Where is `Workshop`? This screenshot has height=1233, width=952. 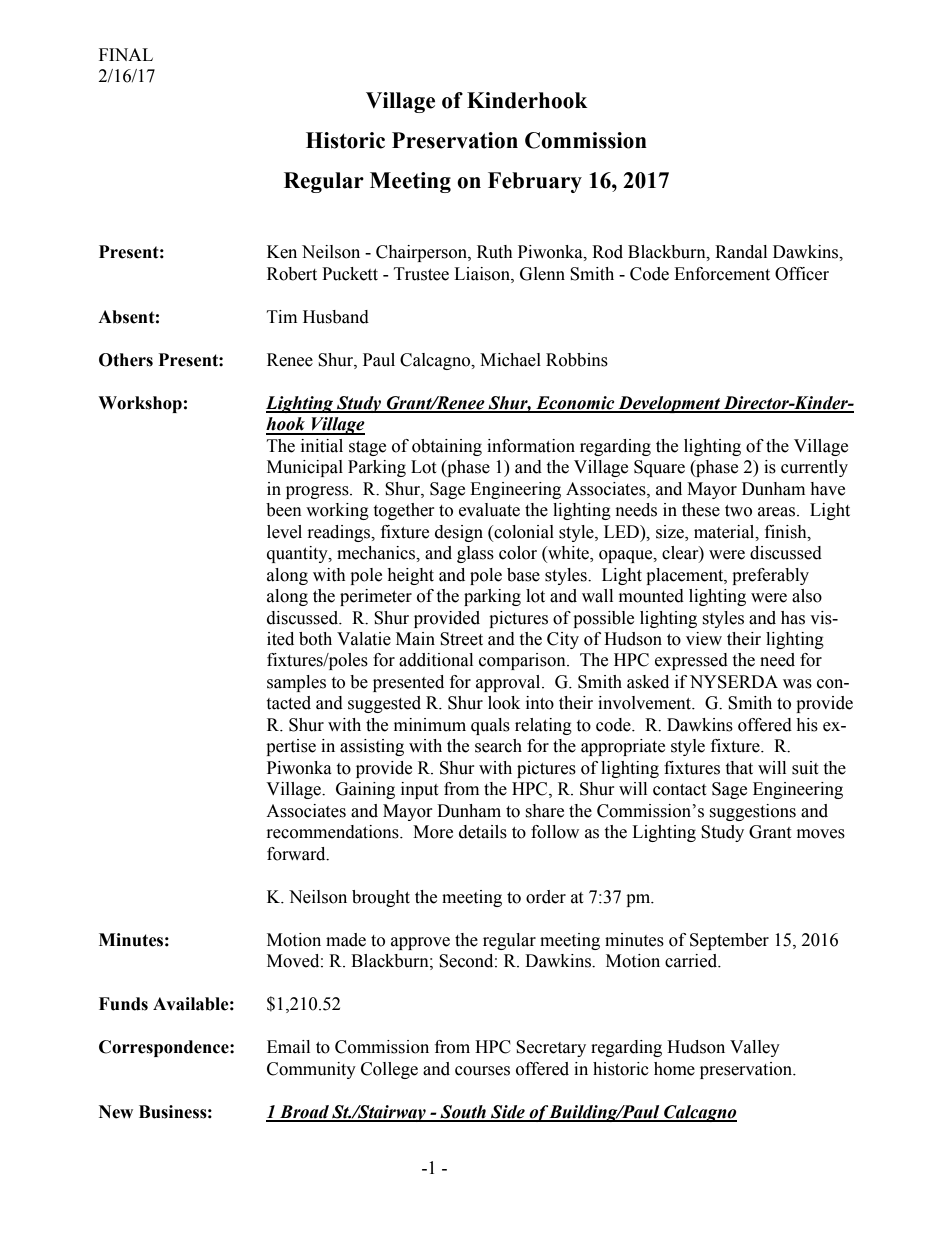 Workshop is located at coordinates (140, 404).
